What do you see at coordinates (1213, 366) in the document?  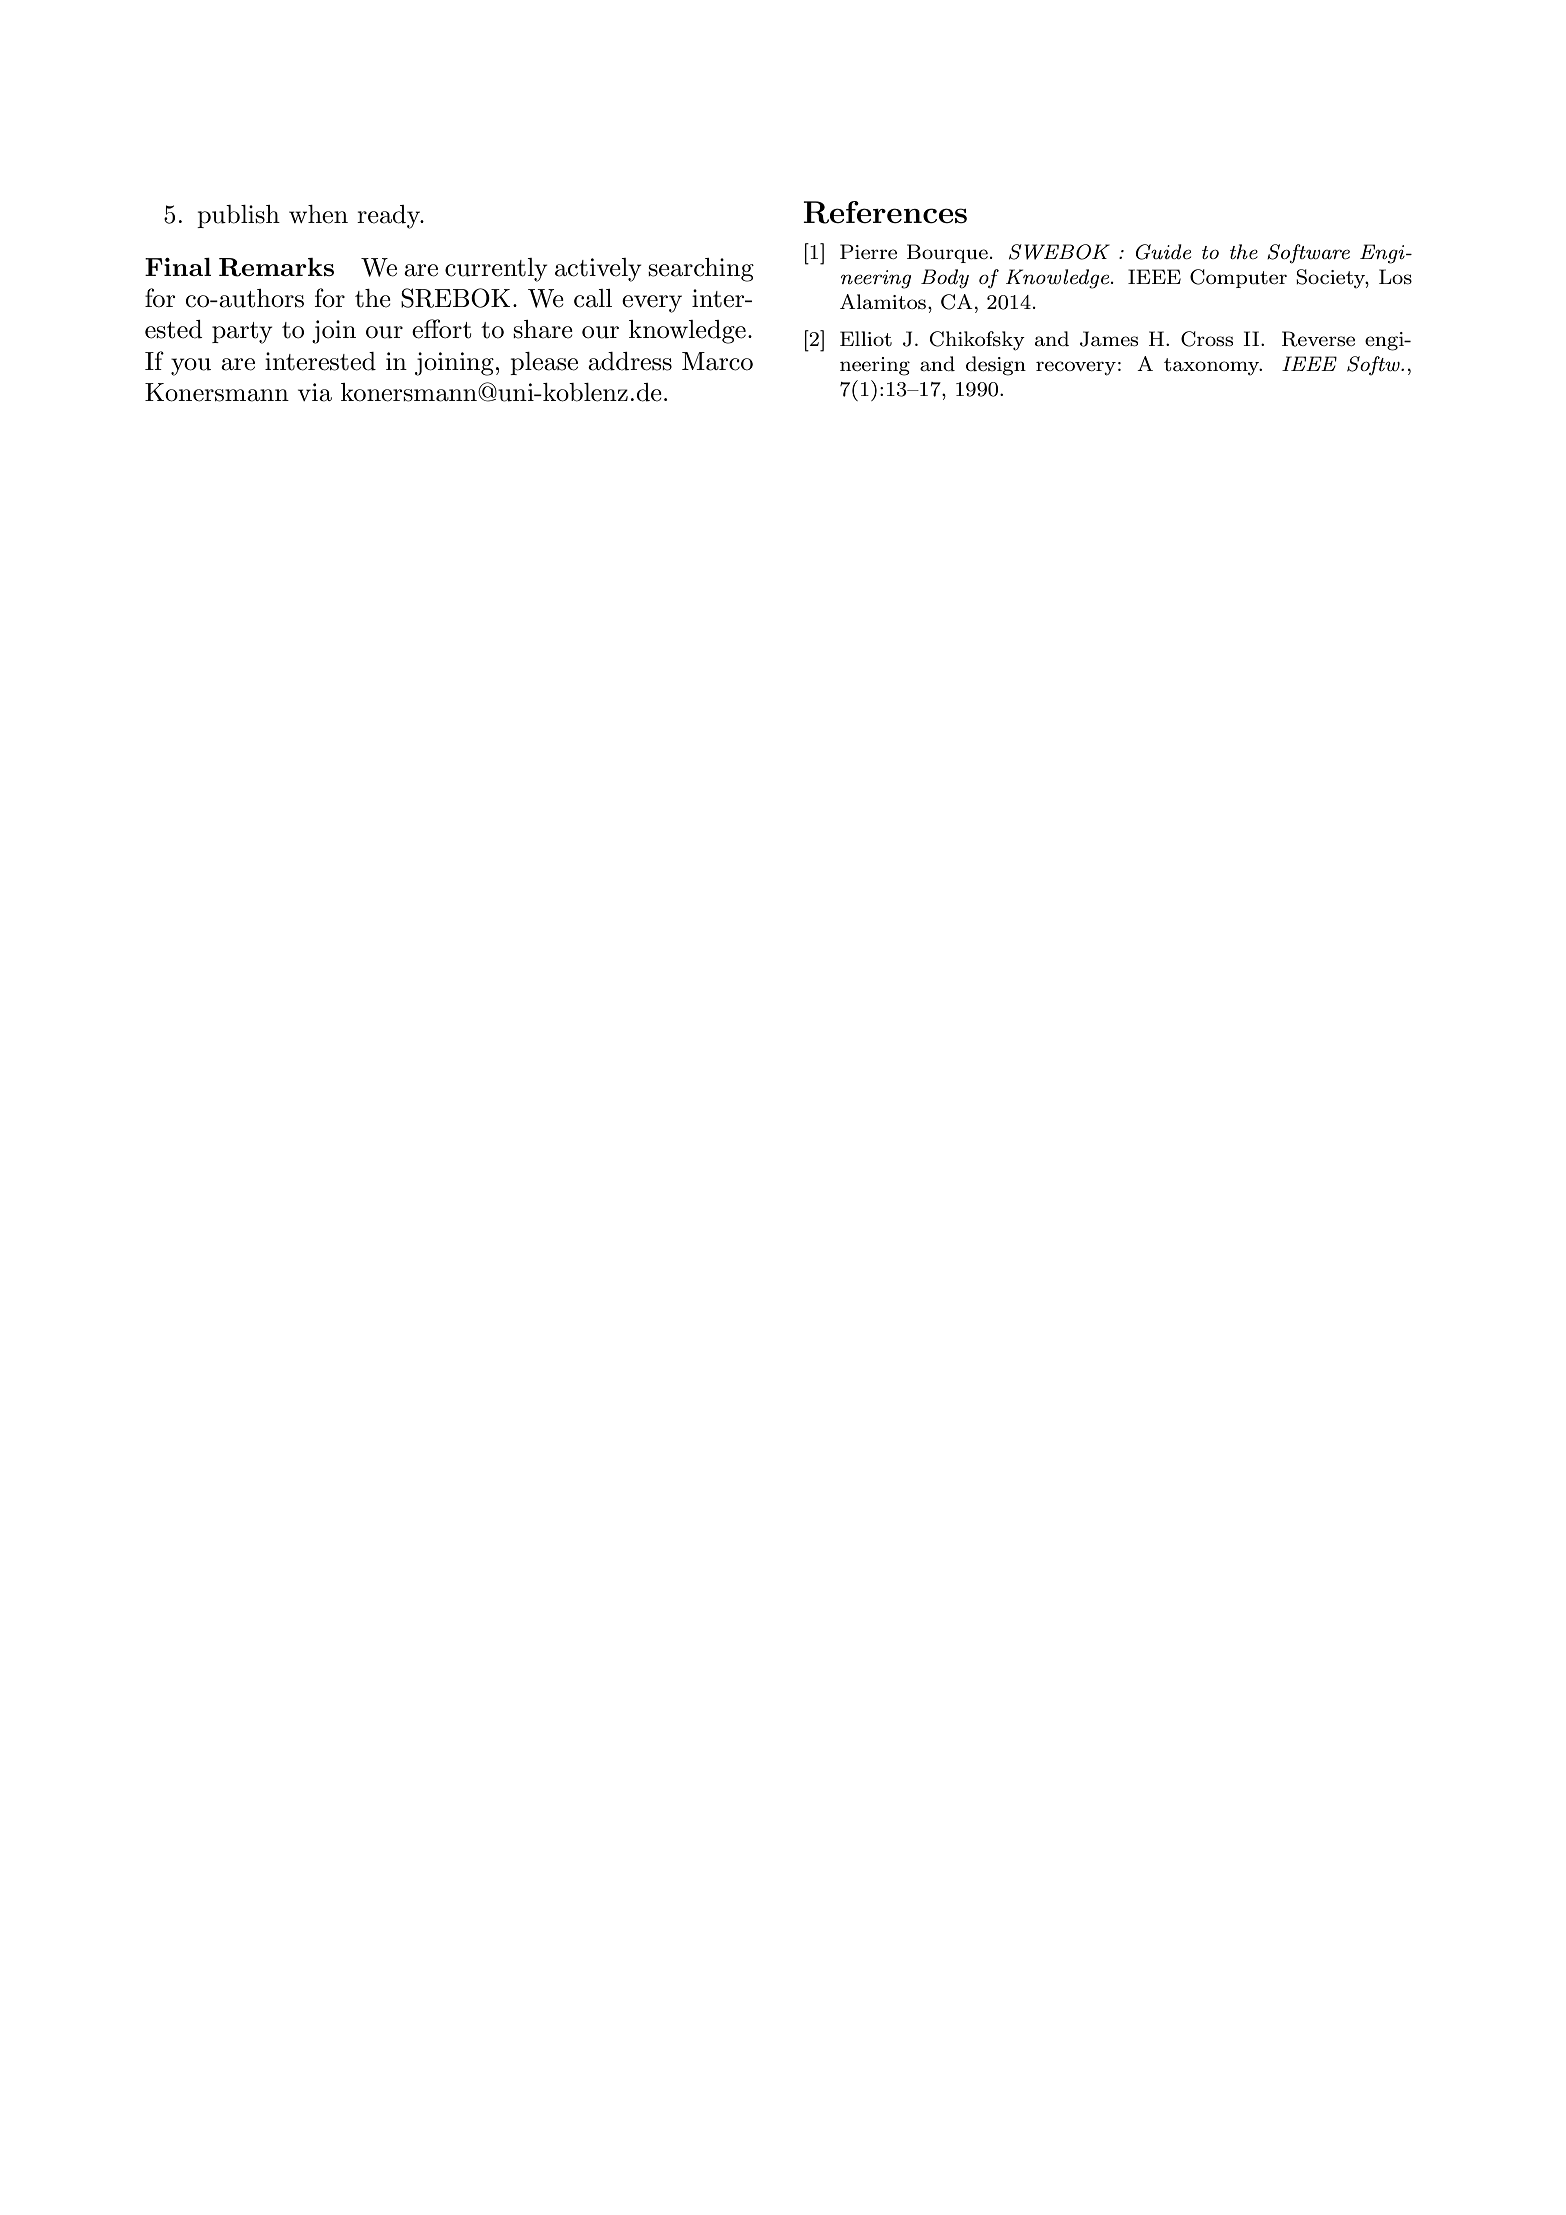 I see `taxonomy` at bounding box center [1213, 366].
